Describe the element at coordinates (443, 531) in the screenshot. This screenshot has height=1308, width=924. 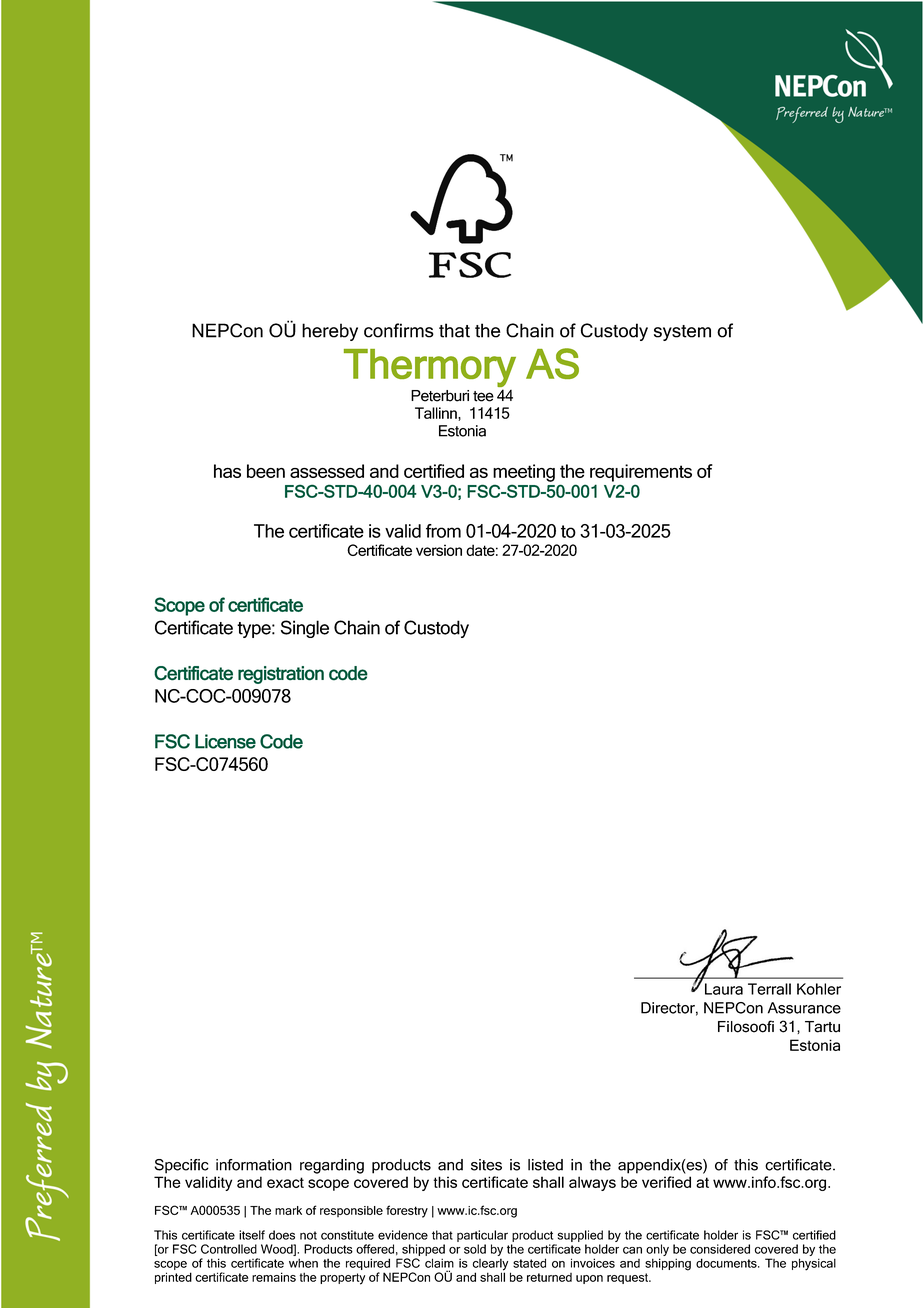
I see `from` at that location.
